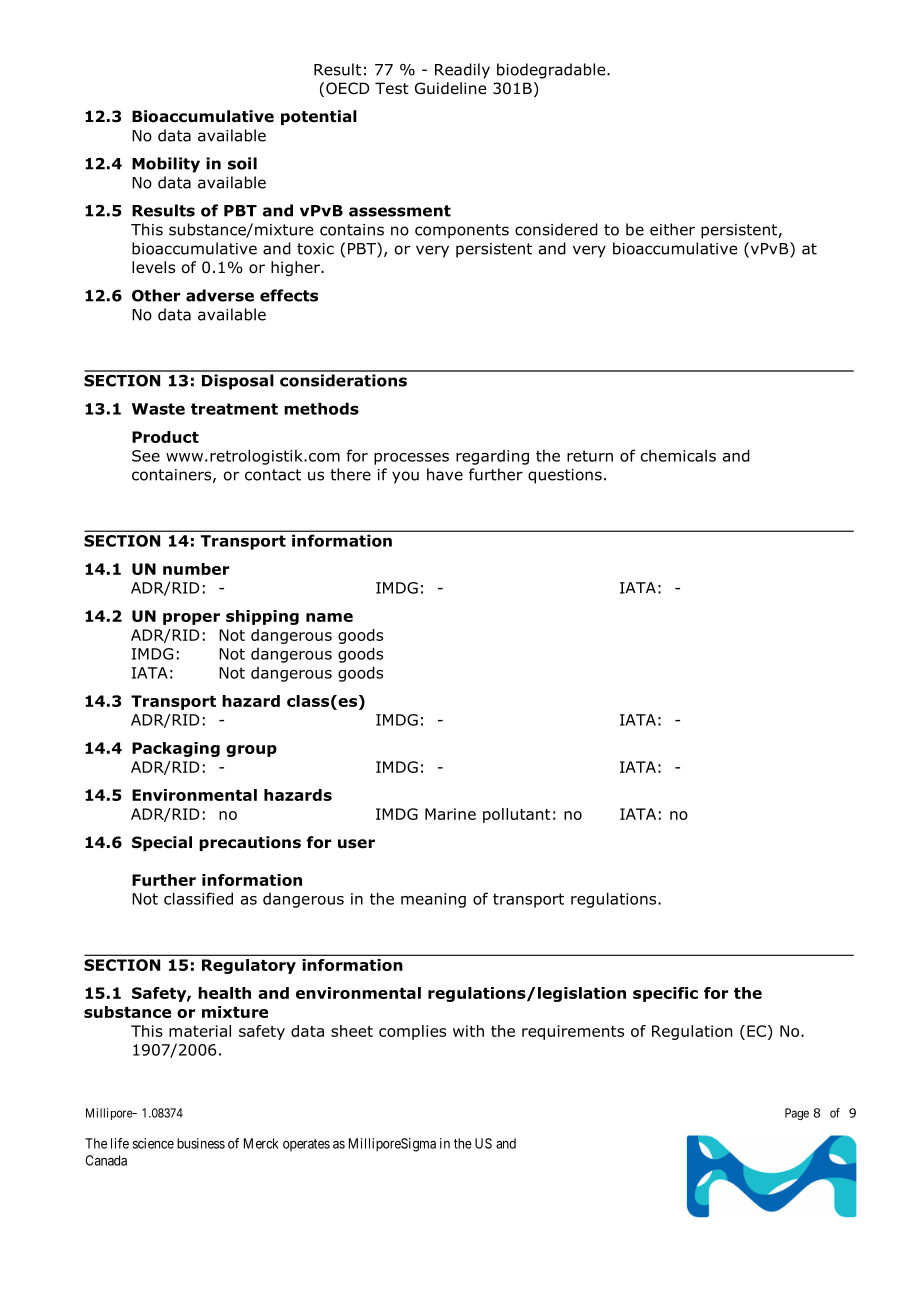  I want to click on with, so click(468, 1031).
